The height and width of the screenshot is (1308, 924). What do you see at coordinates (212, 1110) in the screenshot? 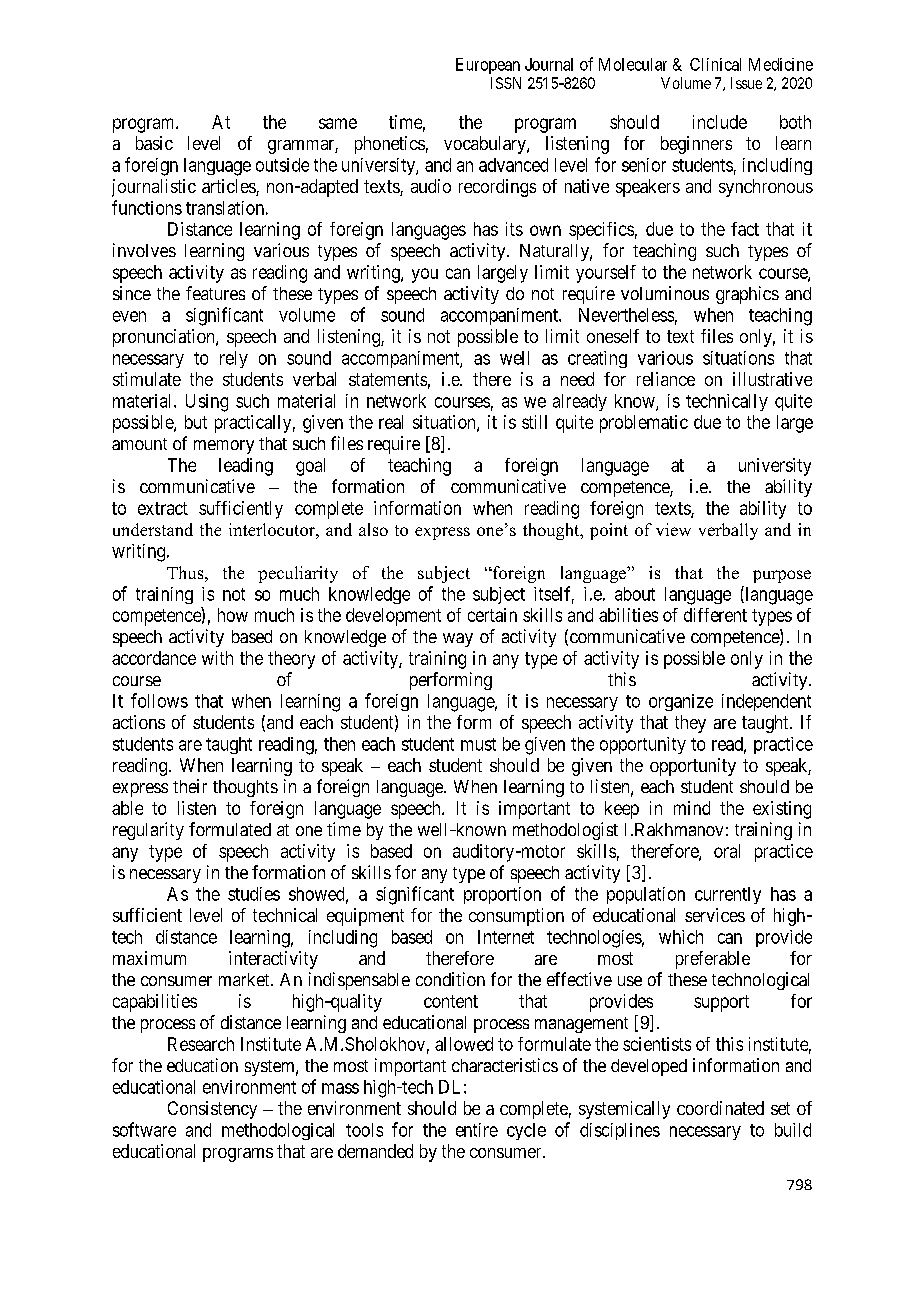
I see `Consistency` at bounding box center [212, 1110].
